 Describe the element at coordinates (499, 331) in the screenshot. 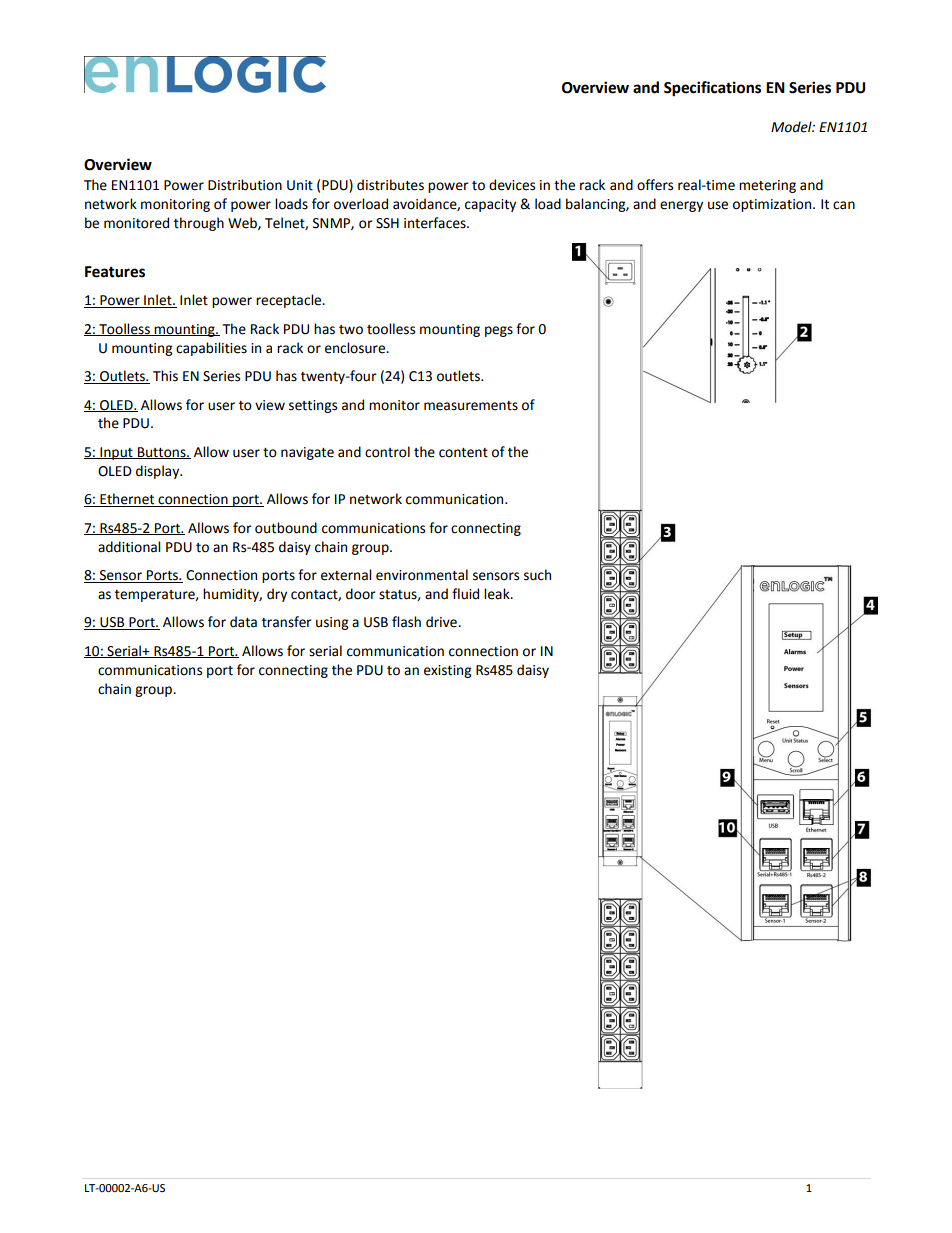

I see `pegs` at that location.
